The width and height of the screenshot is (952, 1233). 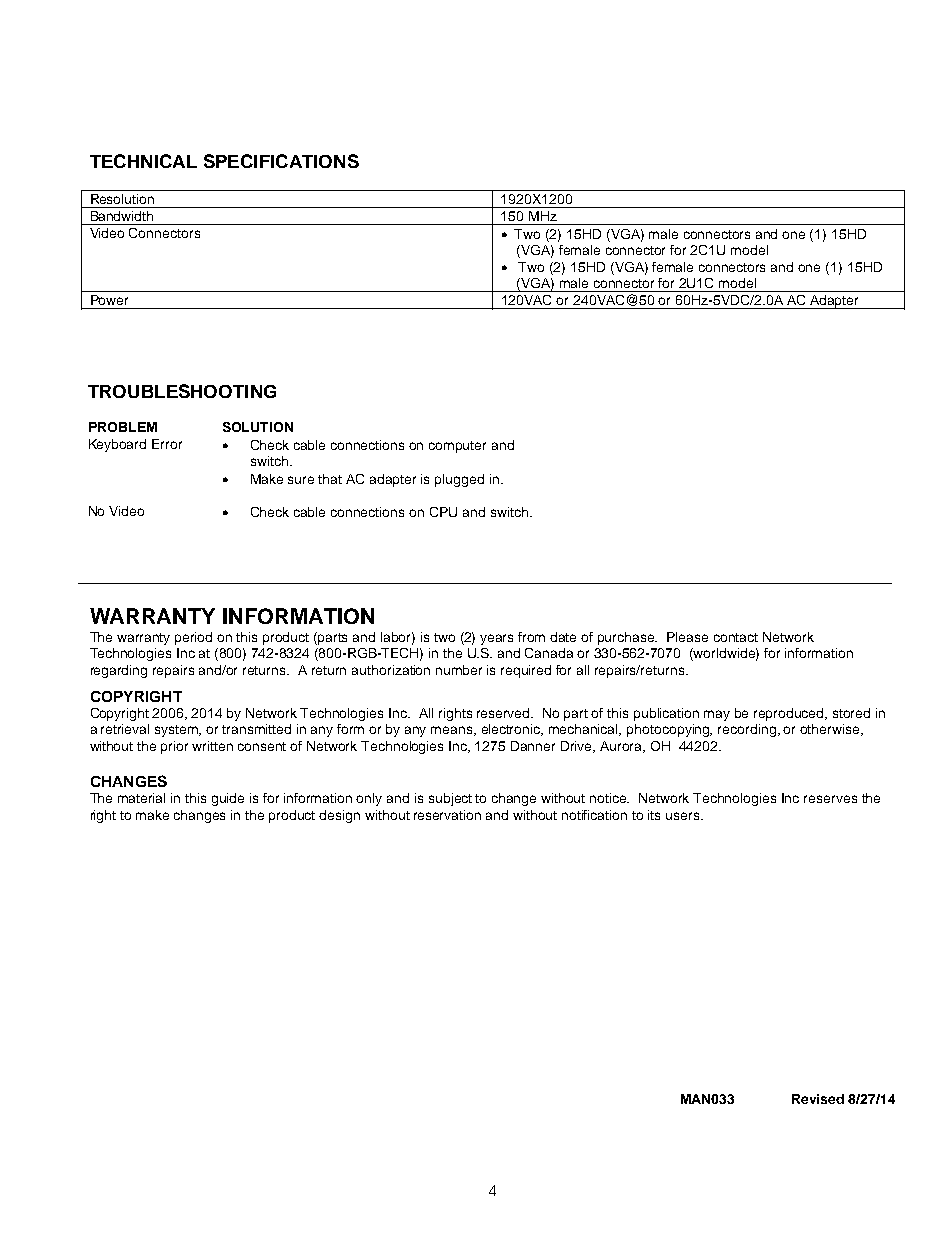 I want to click on computer, so click(x=457, y=447).
